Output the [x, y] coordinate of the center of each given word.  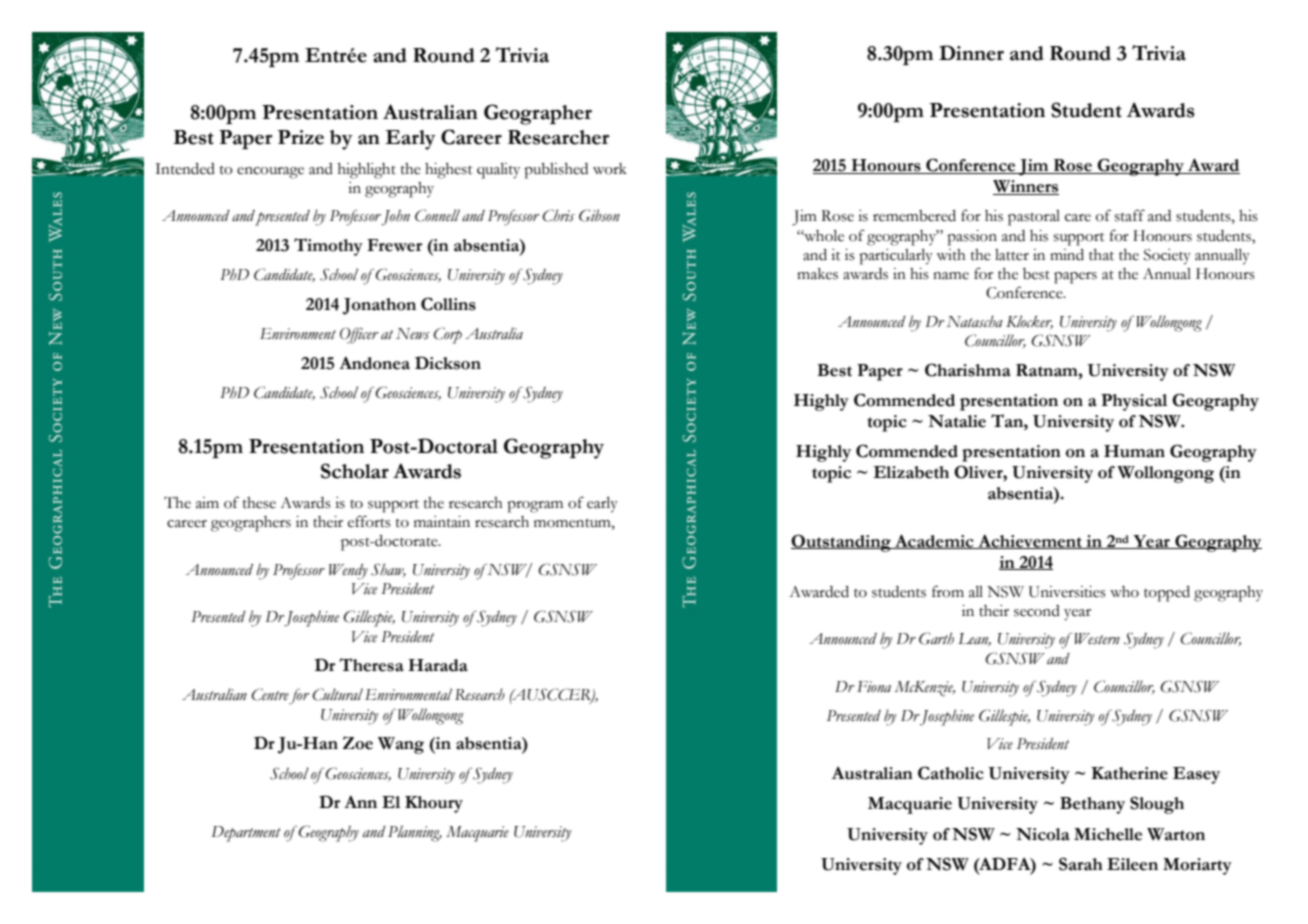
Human [1134, 451]
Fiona [874, 687]
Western [1097, 639]
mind [1067, 255]
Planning [415, 833]
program [535, 507]
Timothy [328, 247]
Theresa [371, 665]
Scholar [355, 471]
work [610, 169]
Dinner [971, 53]
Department [246, 834]
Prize [301, 137]
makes [817, 274]
